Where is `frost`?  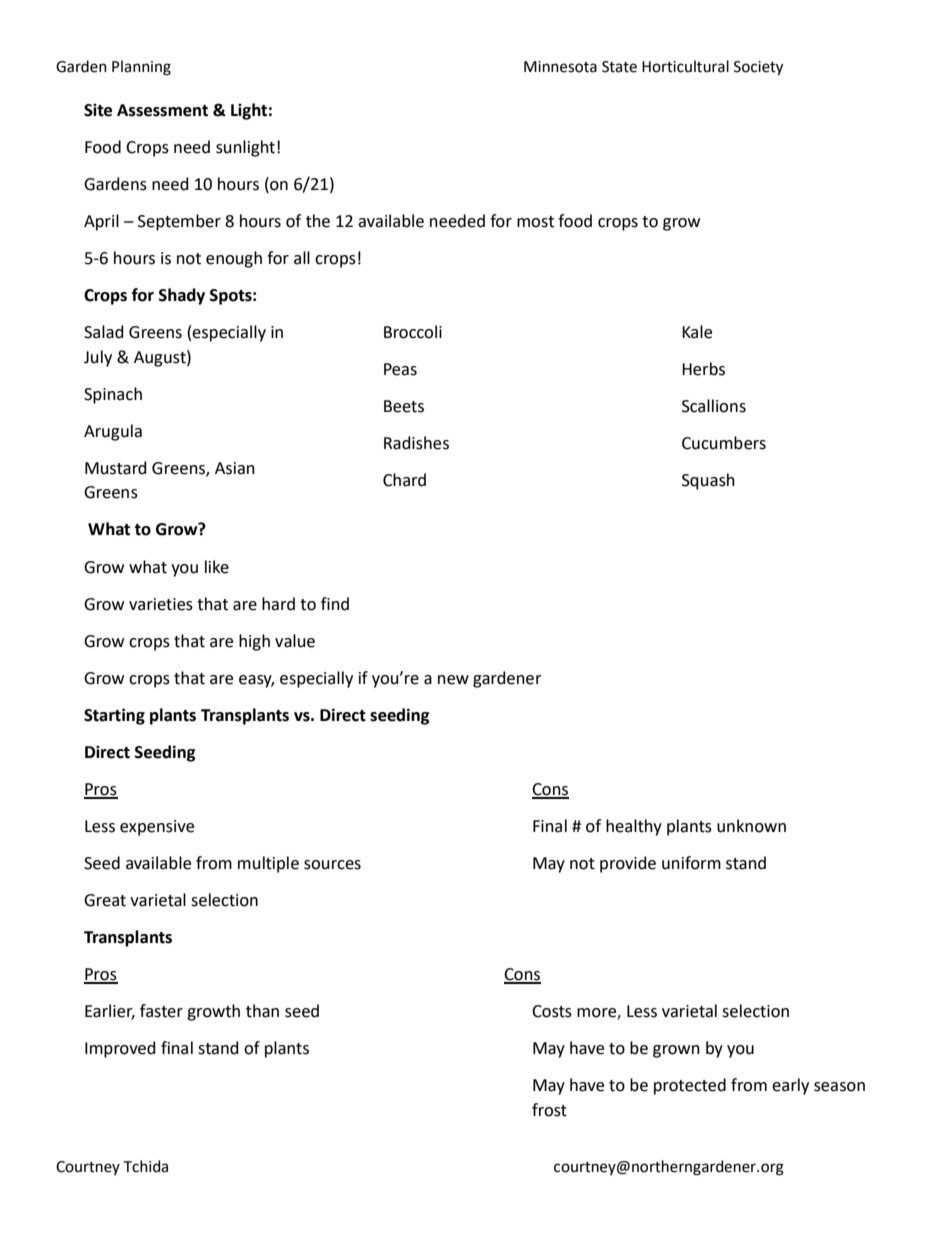 frost is located at coordinates (549, 1110).
